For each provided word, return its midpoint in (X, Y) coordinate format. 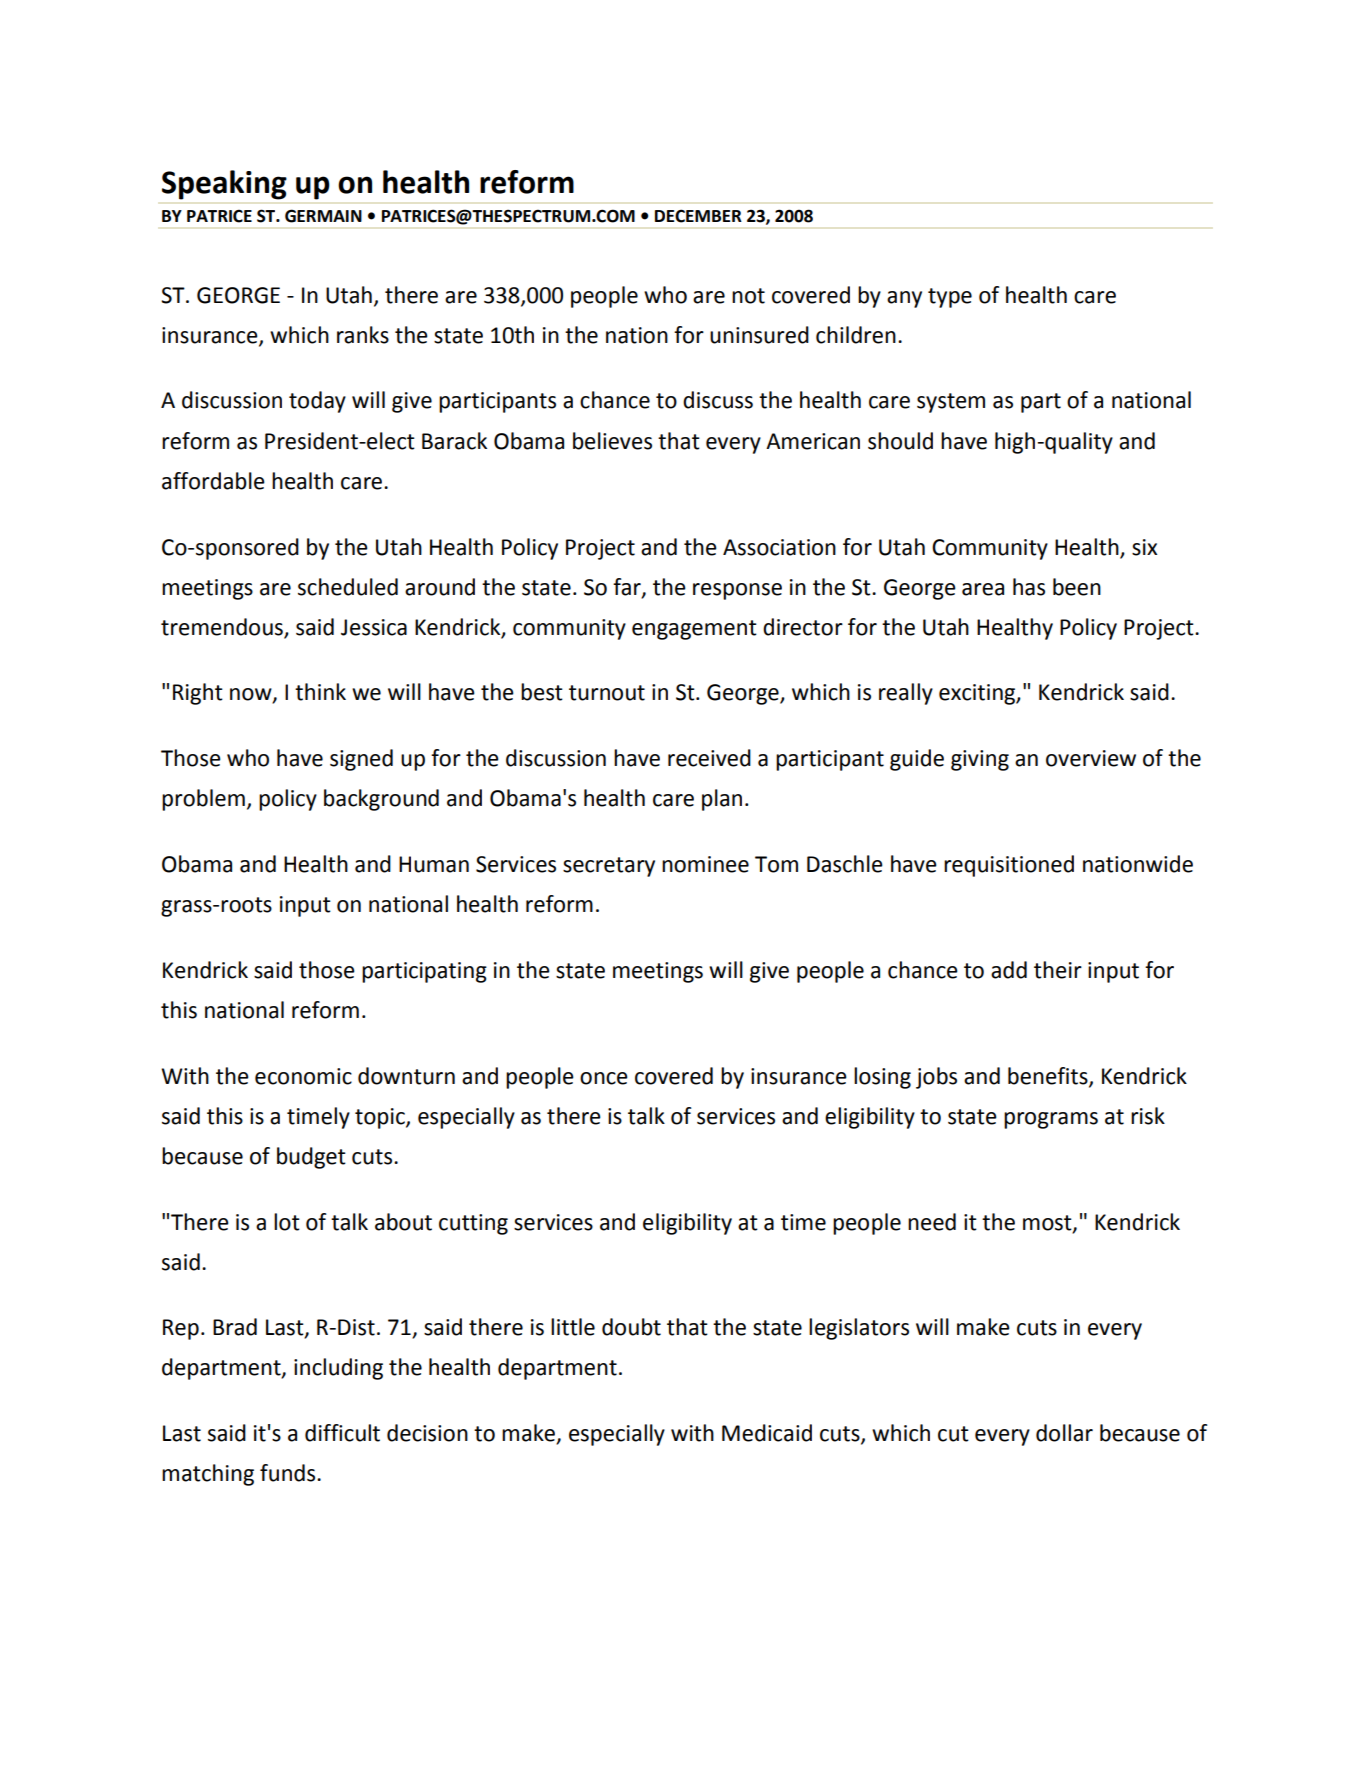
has (1029, 587)
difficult (342, 1433)
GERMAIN (323, 216)
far (628, 588)
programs (1051, 1120)
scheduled (348, 587)
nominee (705, 864)
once (604, 1078)
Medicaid (767, 1433)
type (950, 298)
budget (311, 1158)
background (381, 800)
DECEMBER (698, 216)
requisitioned (1009, 866)
